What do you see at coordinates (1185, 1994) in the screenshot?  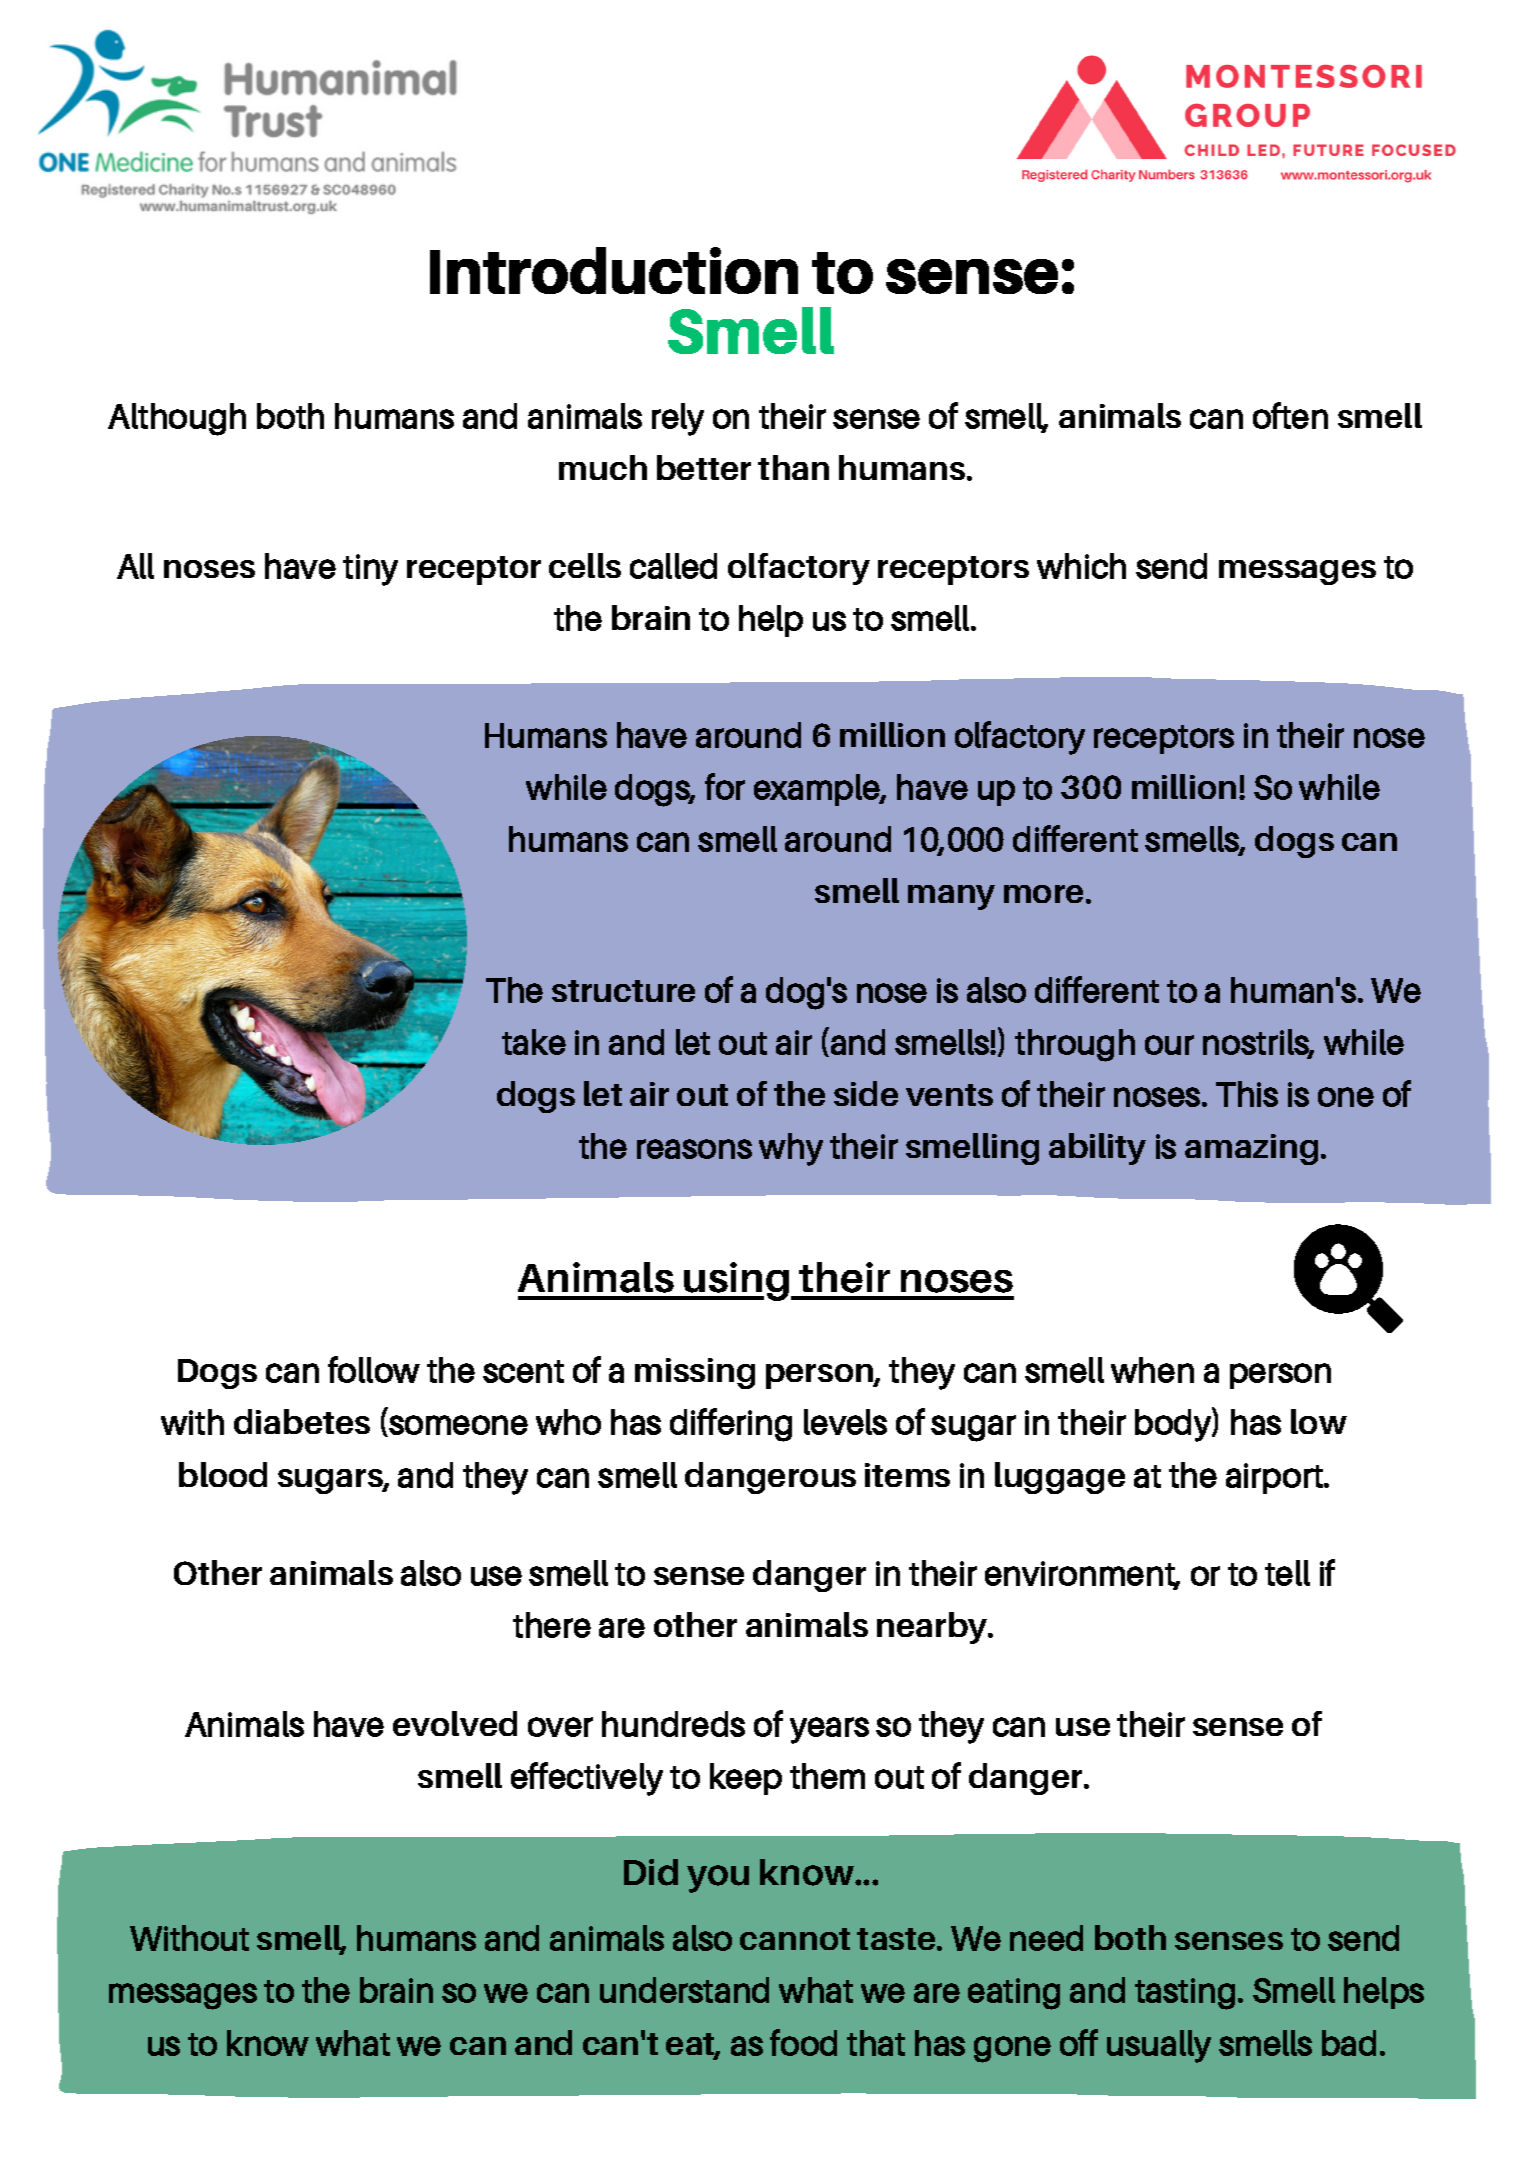 I see `tasting` at bounding box center [1185, 1994].
